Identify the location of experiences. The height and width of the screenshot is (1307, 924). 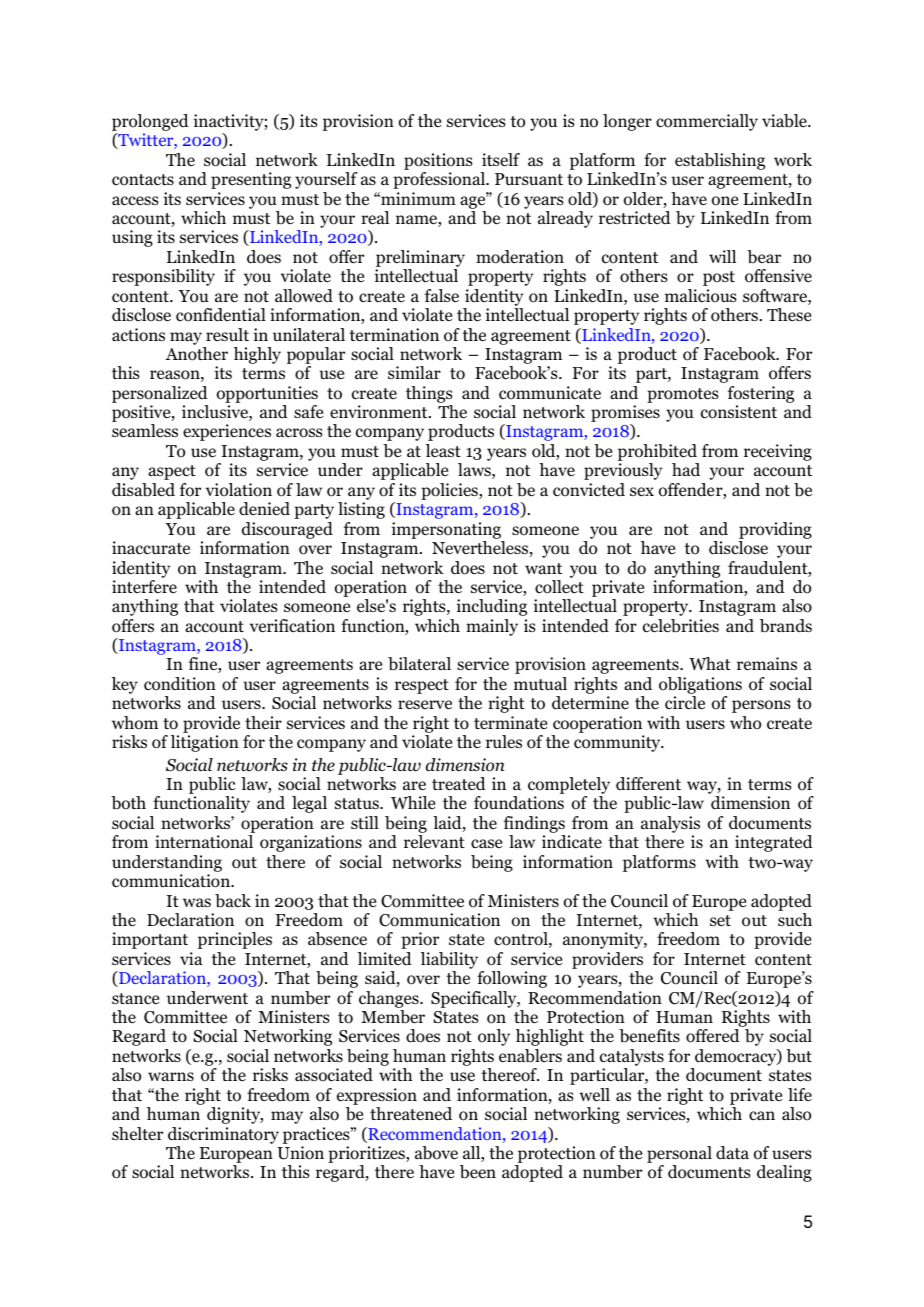
(227, 432).
